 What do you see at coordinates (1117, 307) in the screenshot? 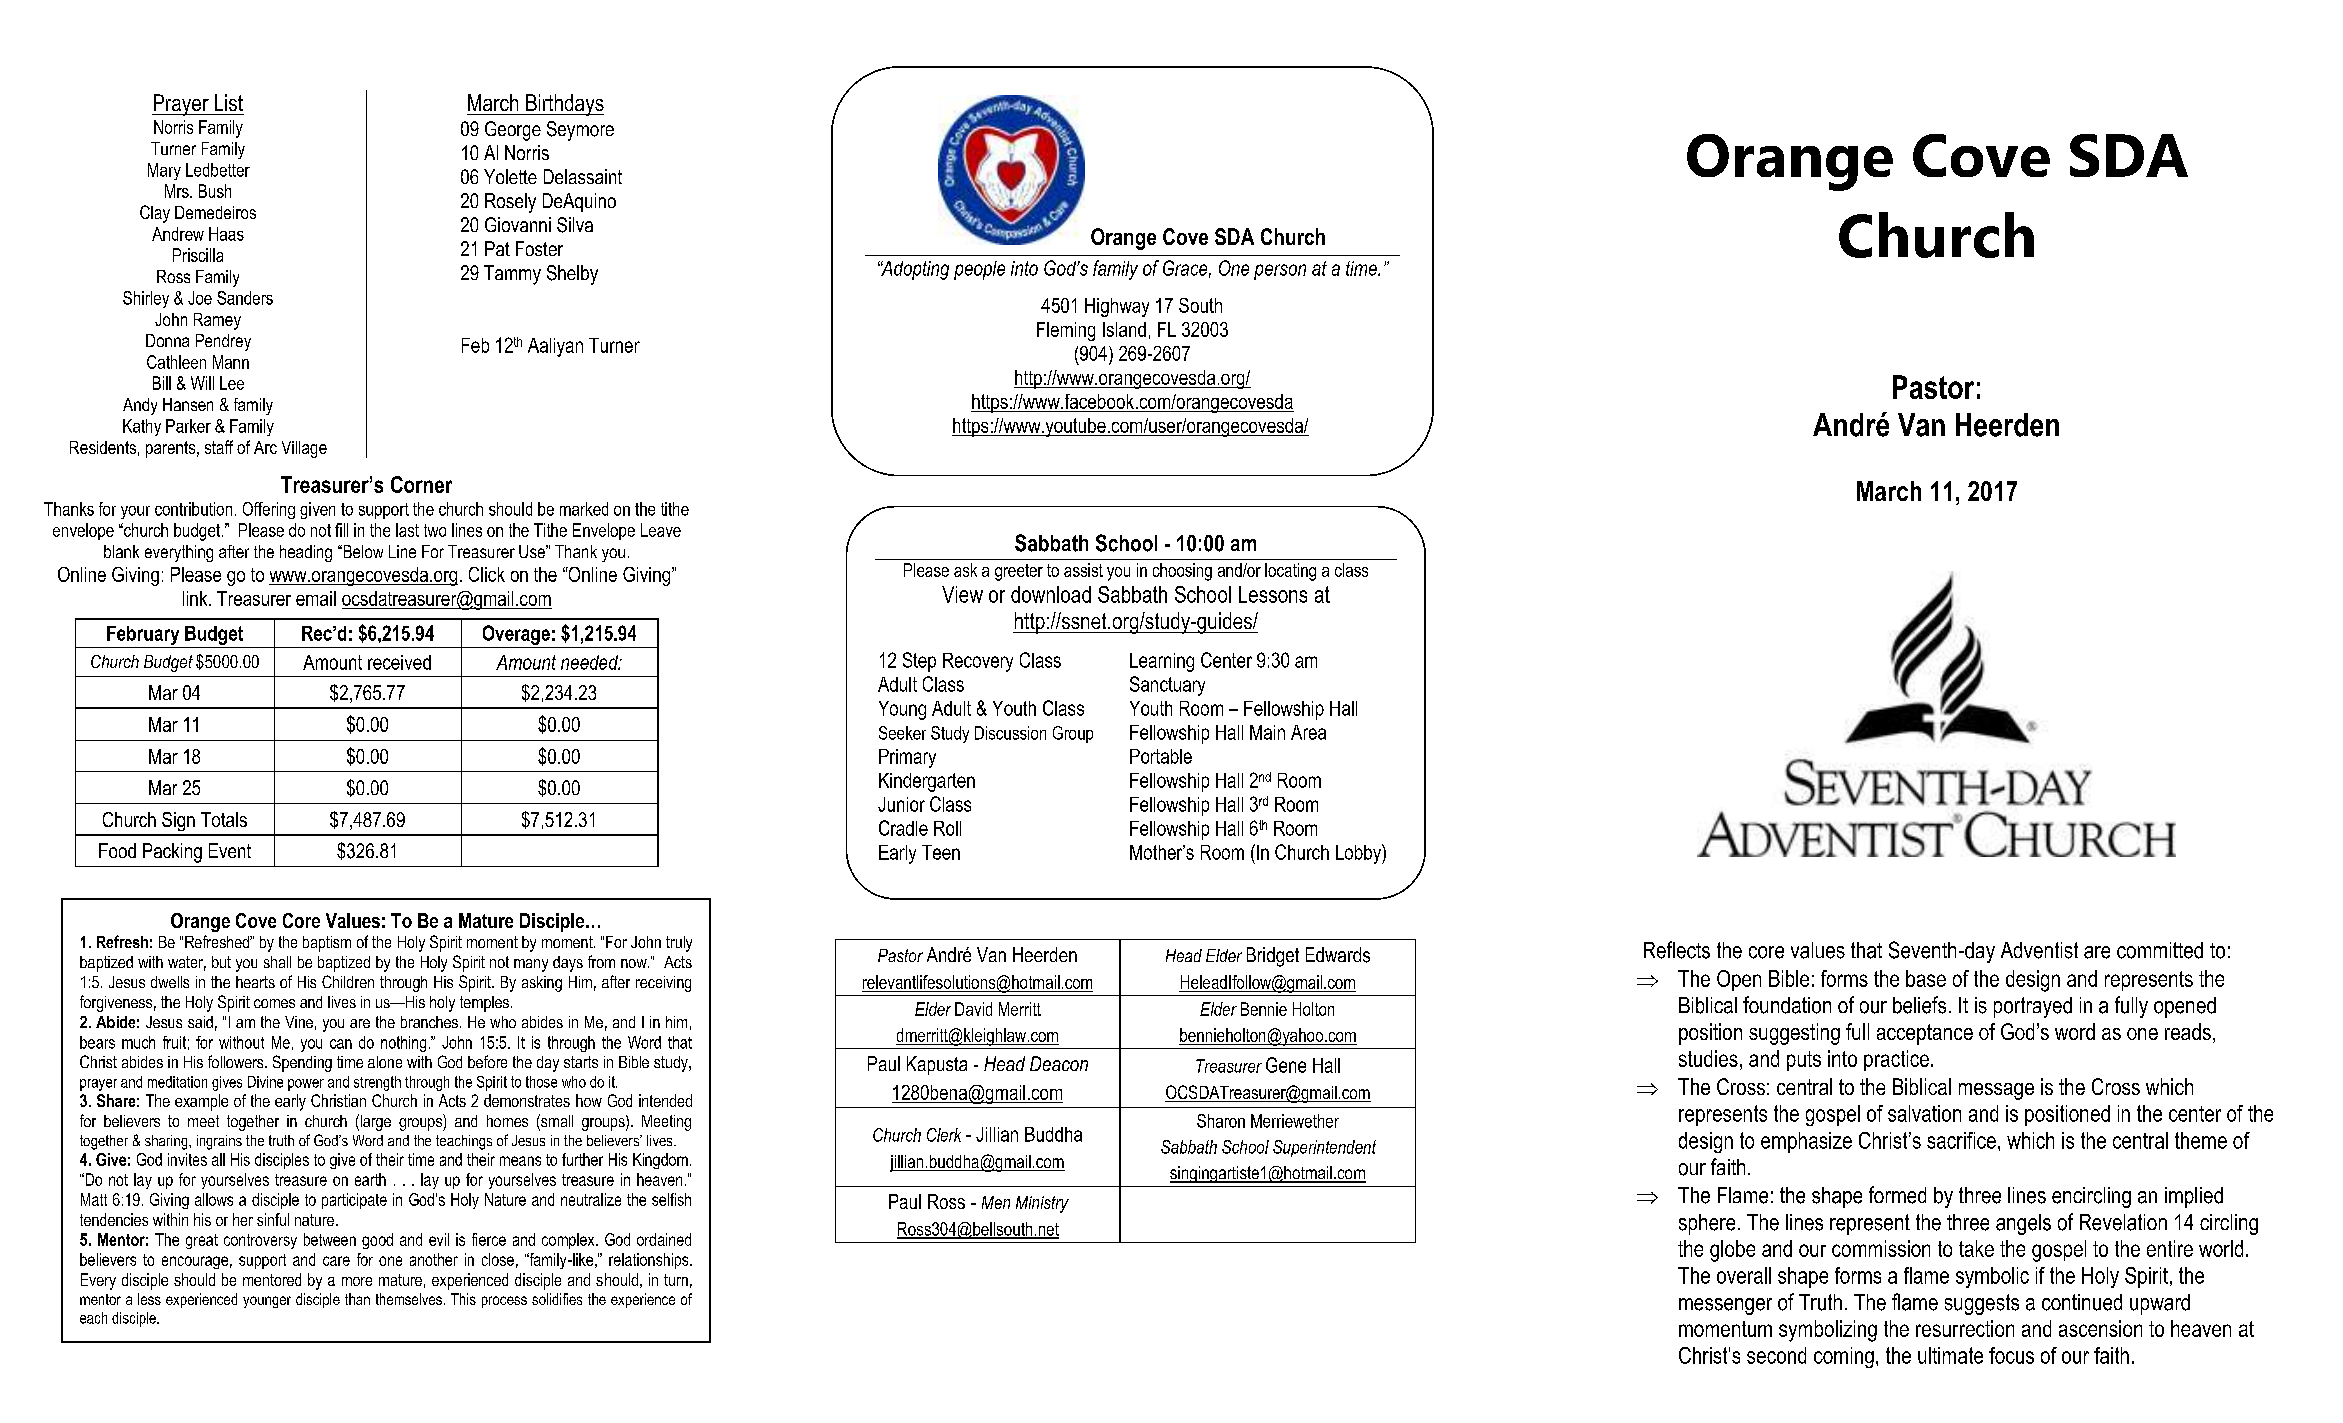
I see `Highway` at bounding box center [1117, 307].
